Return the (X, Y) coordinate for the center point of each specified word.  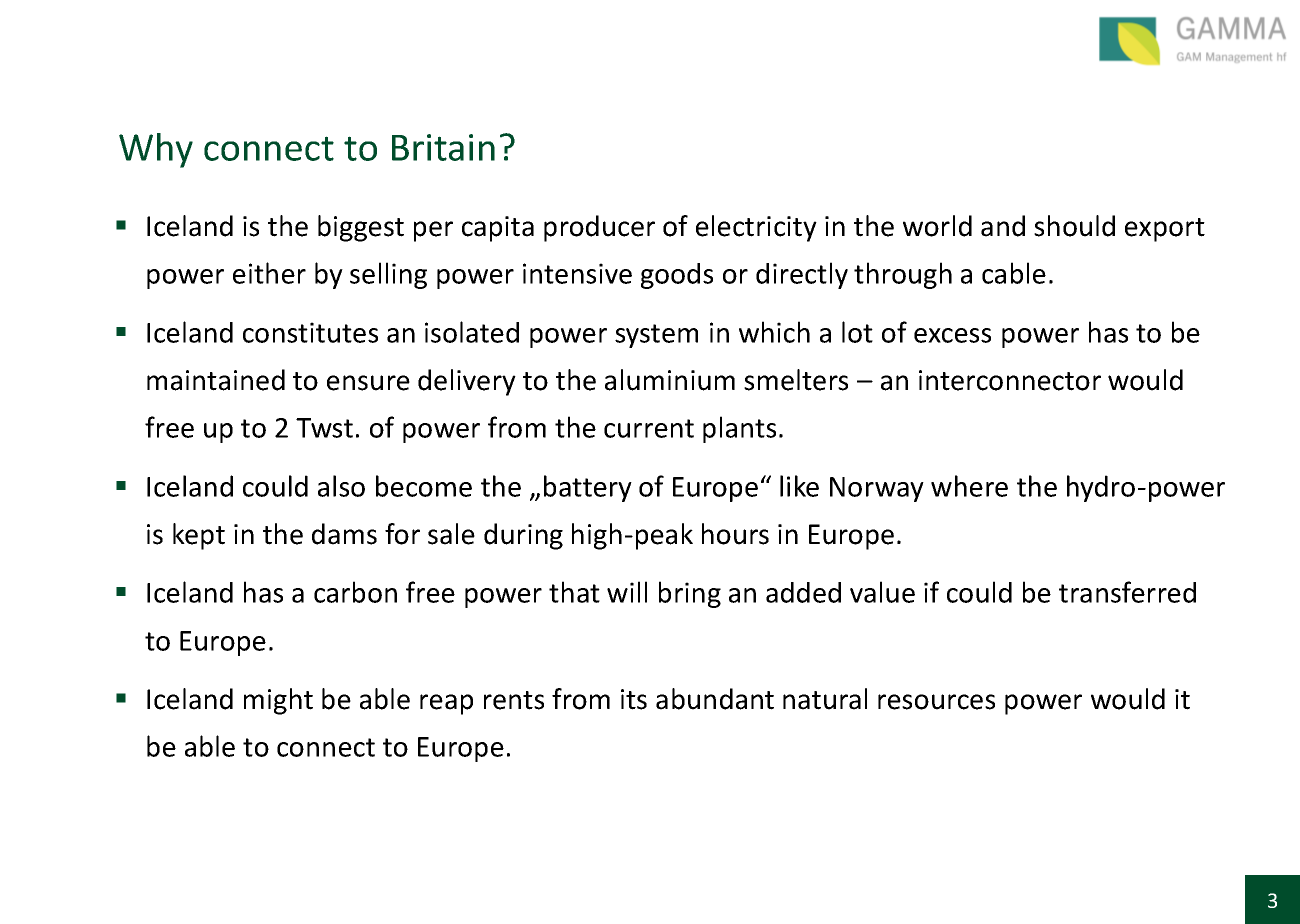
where (969, 486)
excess (952, 335)
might (278, 701)
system (656, 336)
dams (344, 534)
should (1074, 226)
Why (156, 150)
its (634, 699)
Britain (443, 147)
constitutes (310, 332)
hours (735, 534)
